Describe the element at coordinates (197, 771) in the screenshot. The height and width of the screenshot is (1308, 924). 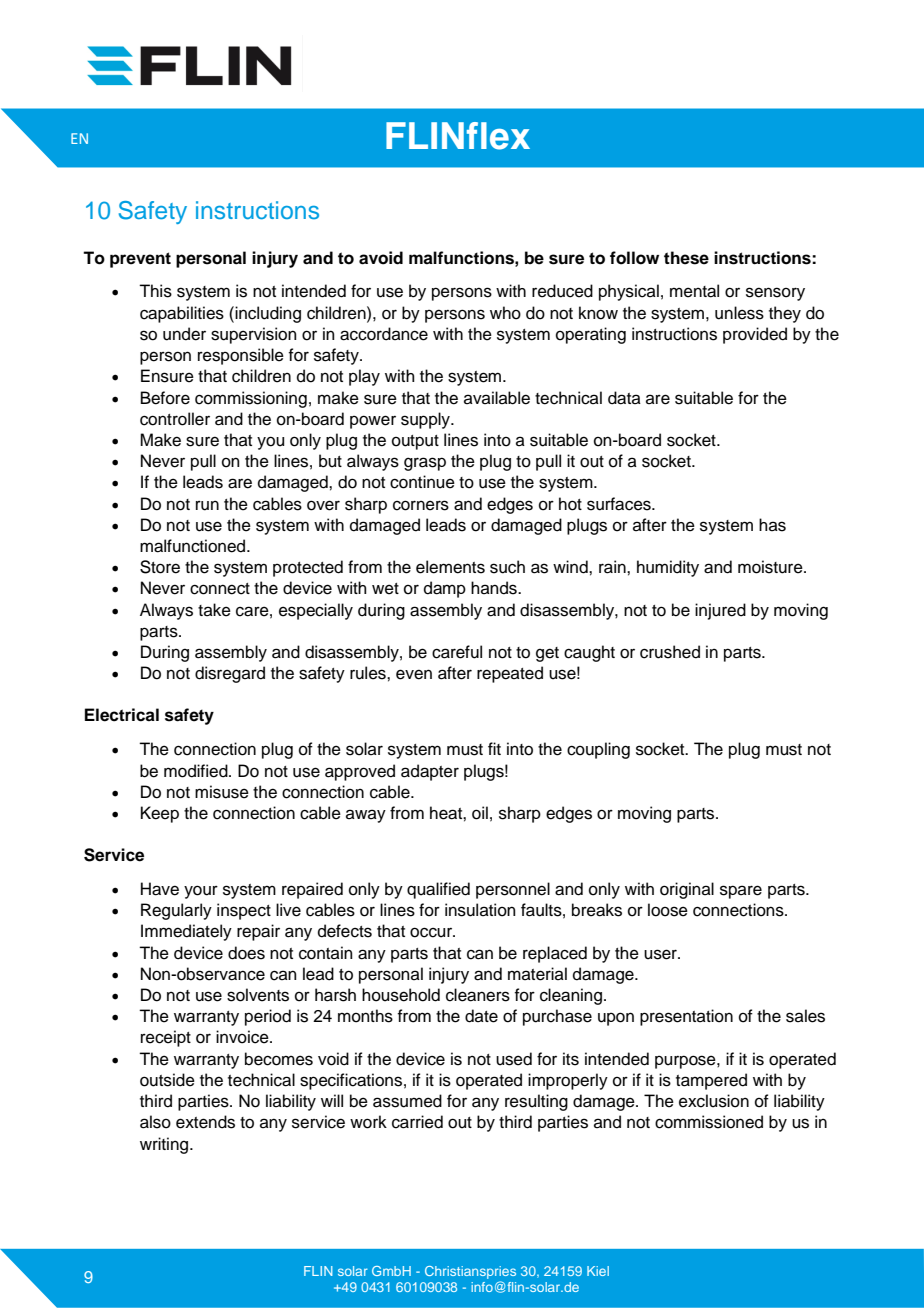
I see `modified` at that location.
